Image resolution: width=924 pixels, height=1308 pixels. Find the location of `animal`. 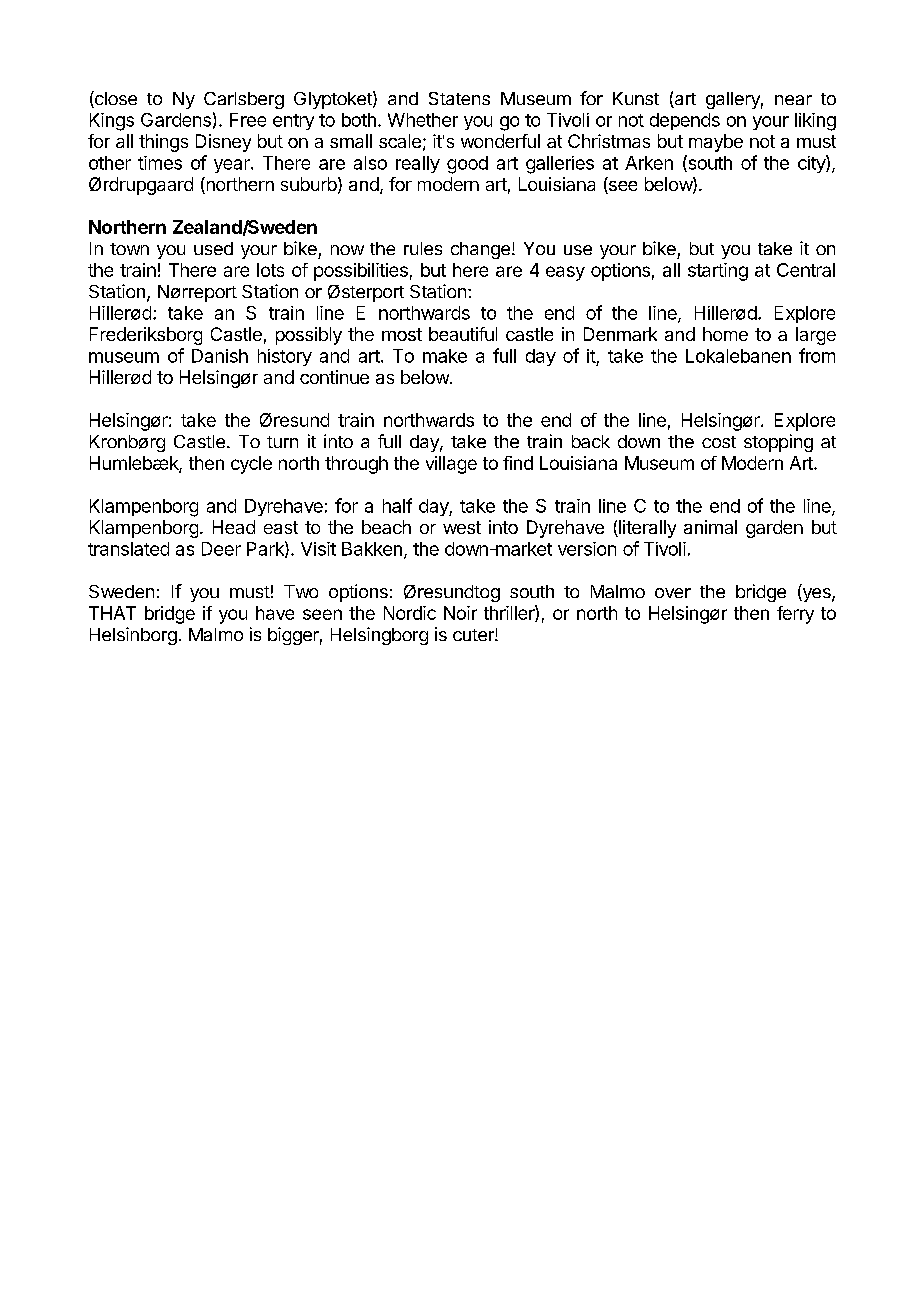

animal is located at coordinates (710, 527).
